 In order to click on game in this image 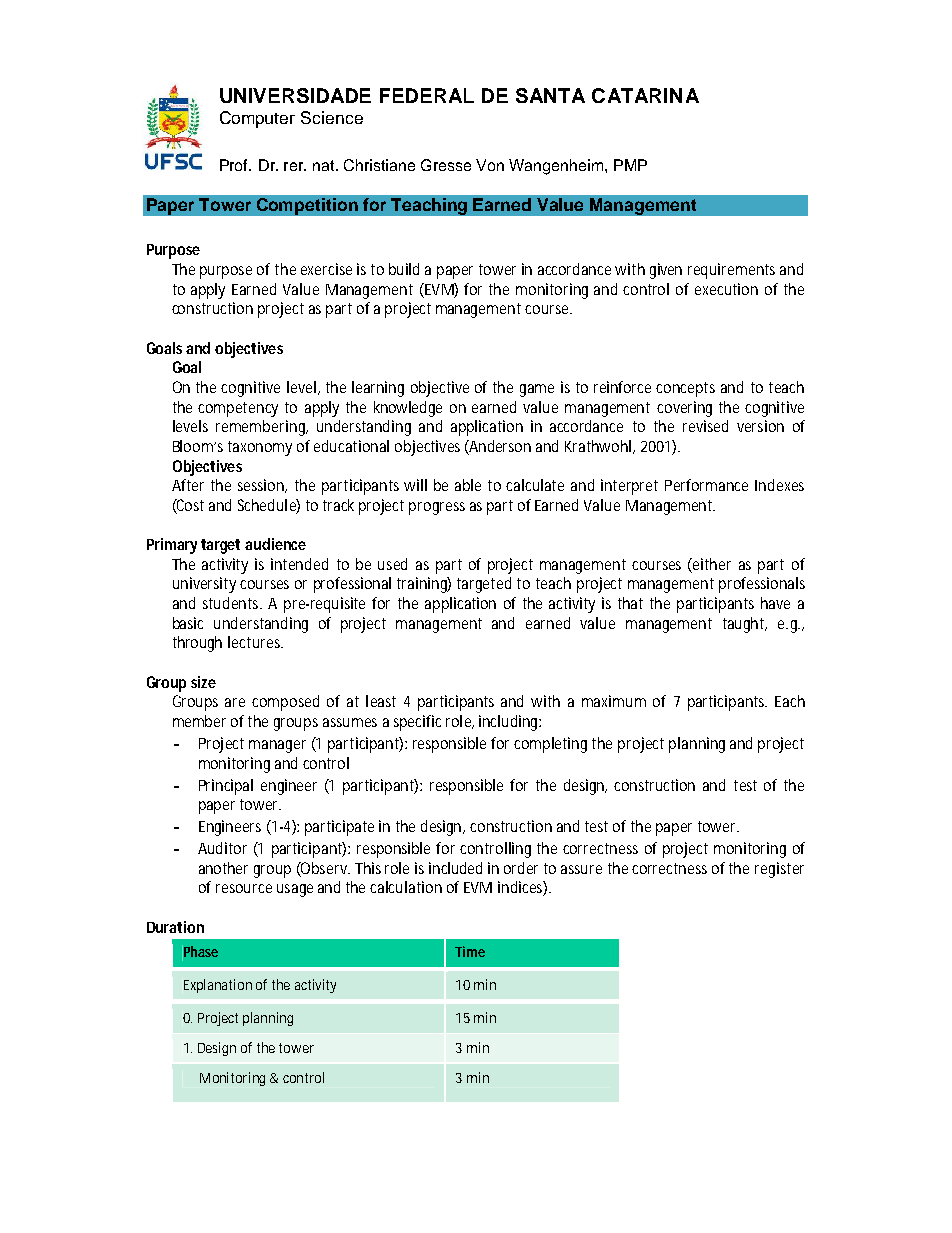, I will do `click(537, 390)`.
